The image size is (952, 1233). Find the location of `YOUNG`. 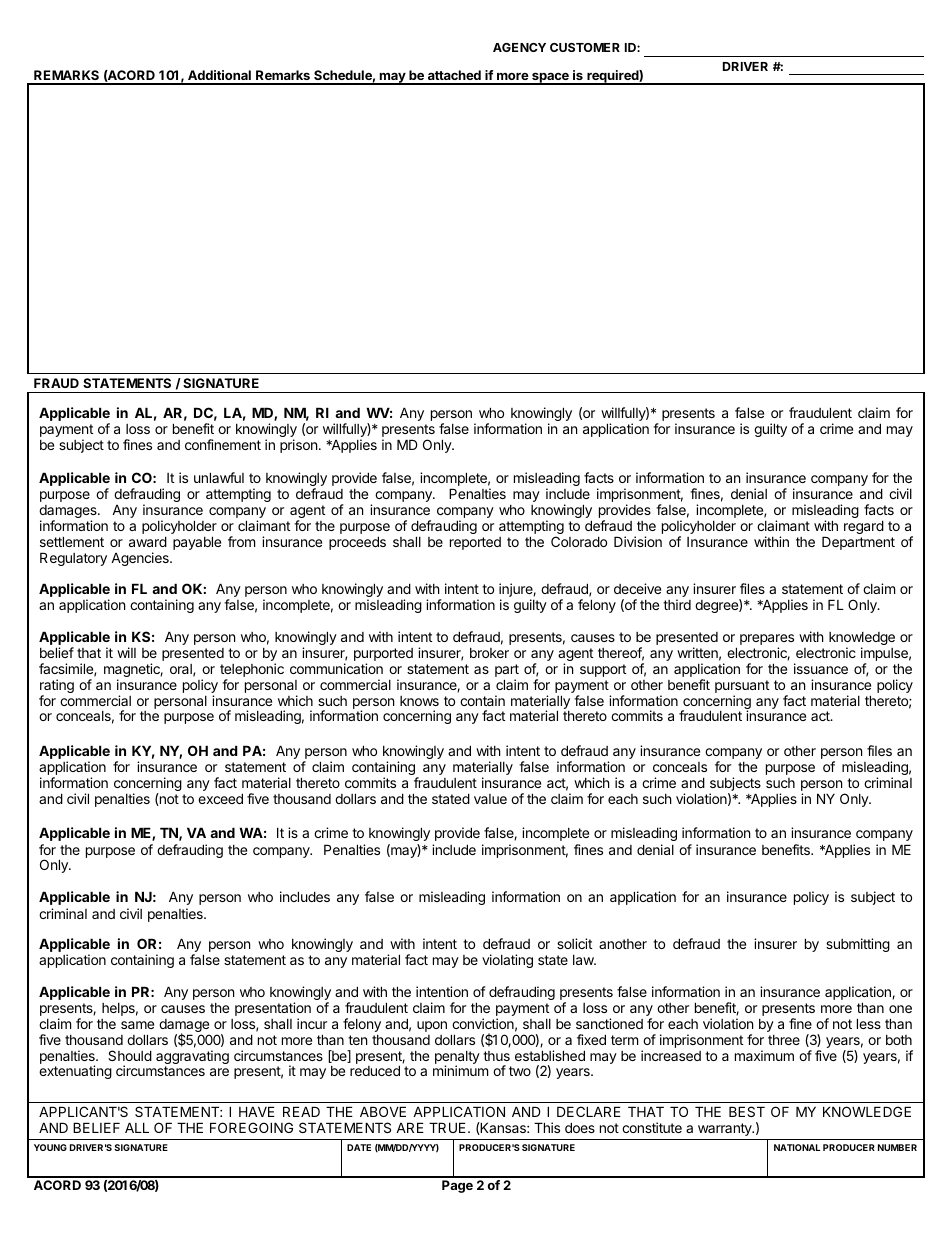

YOUNG is located at coordinates (50, 1147).
